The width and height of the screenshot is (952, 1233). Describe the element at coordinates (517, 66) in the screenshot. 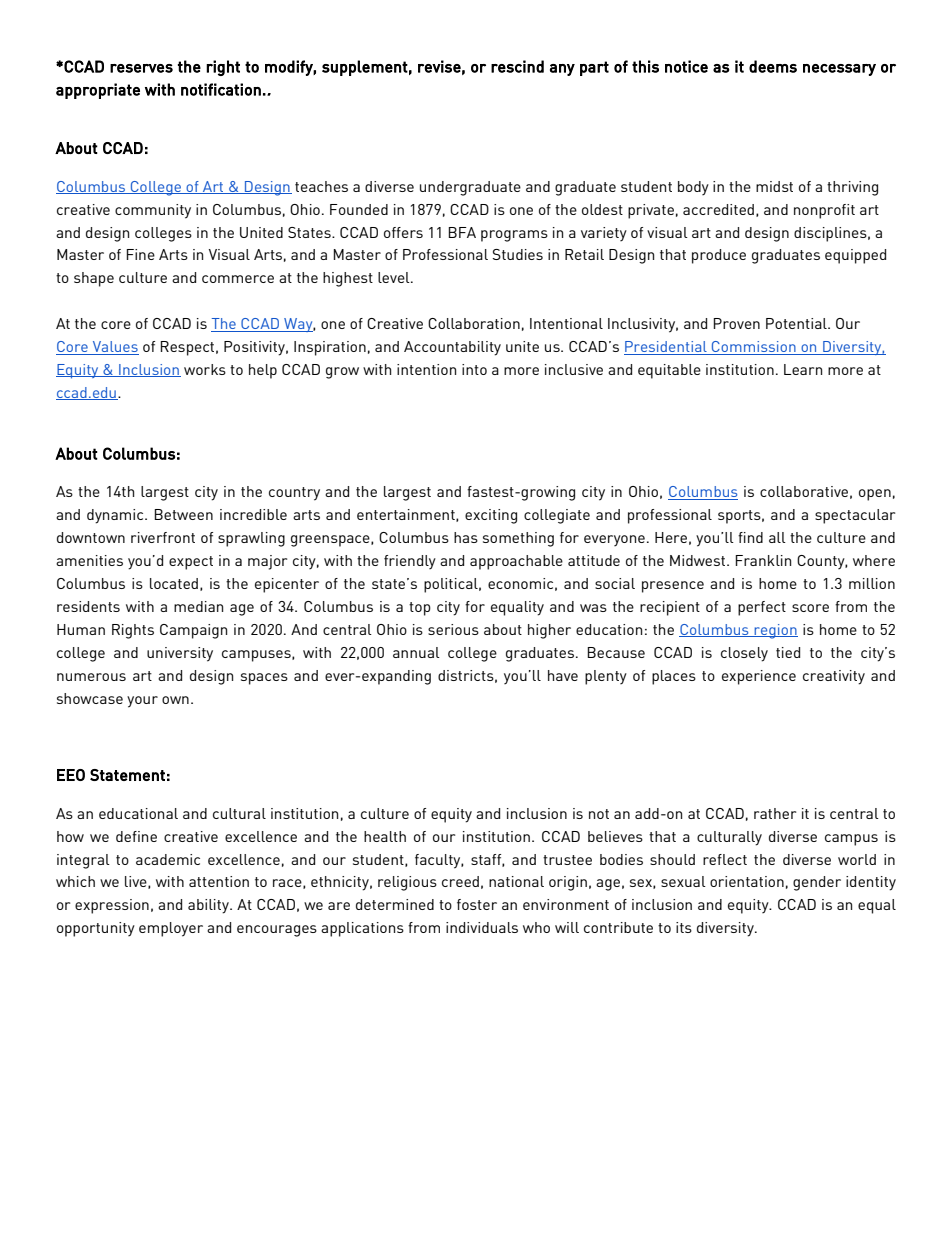

I see `rescind` at that location.
